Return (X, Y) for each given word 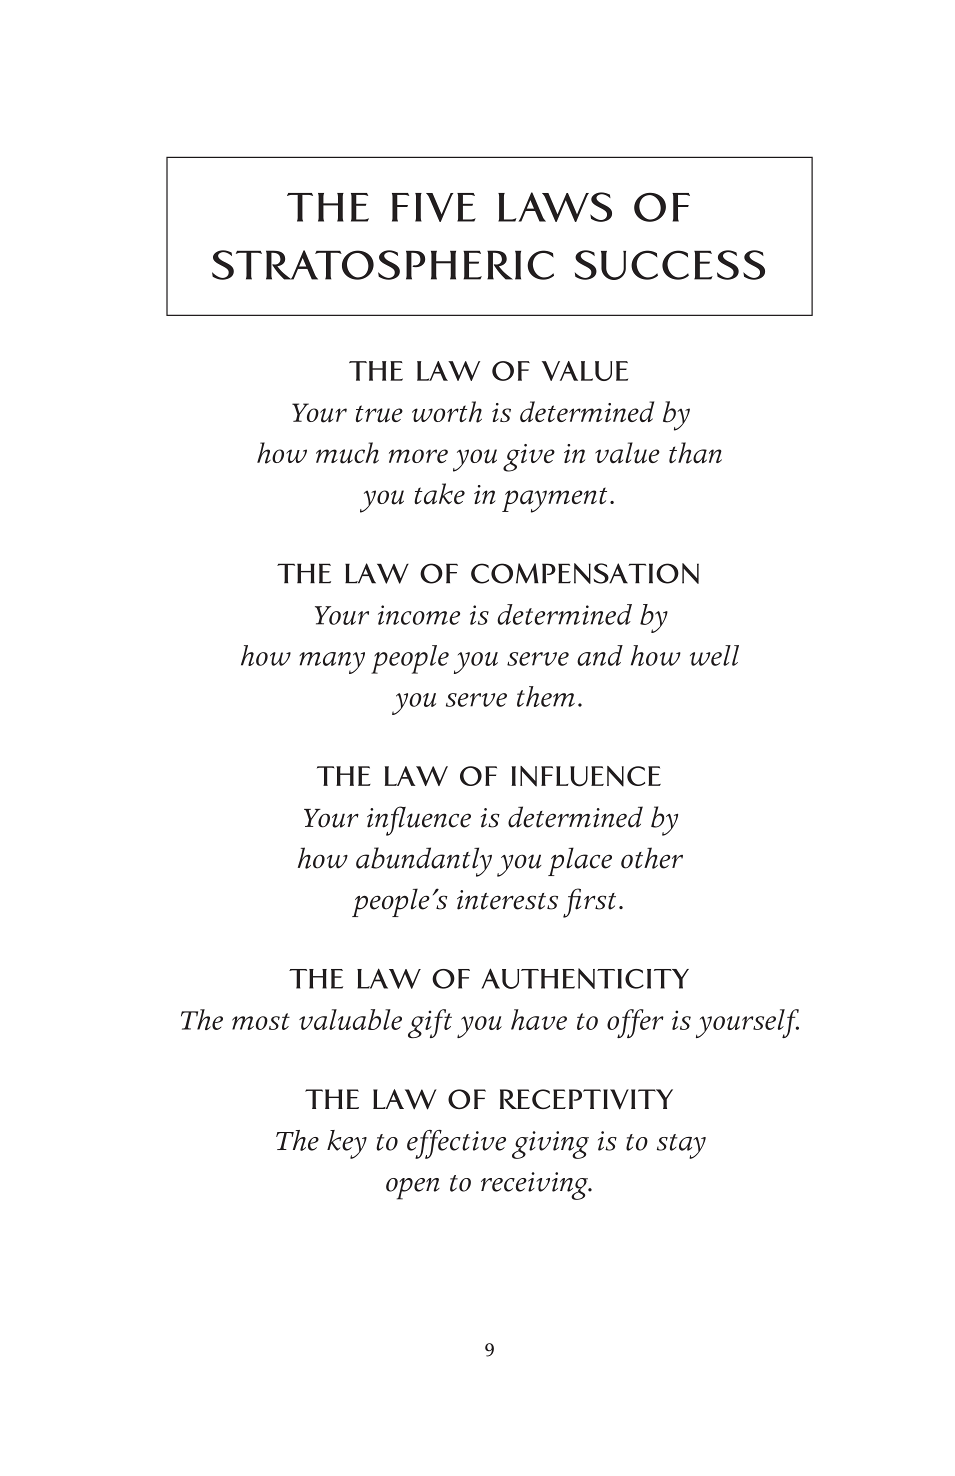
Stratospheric (383, 265)
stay (681, 1146)
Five (434, 207)
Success (670, 265)
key (347, 1144)
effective (456, 1144)
